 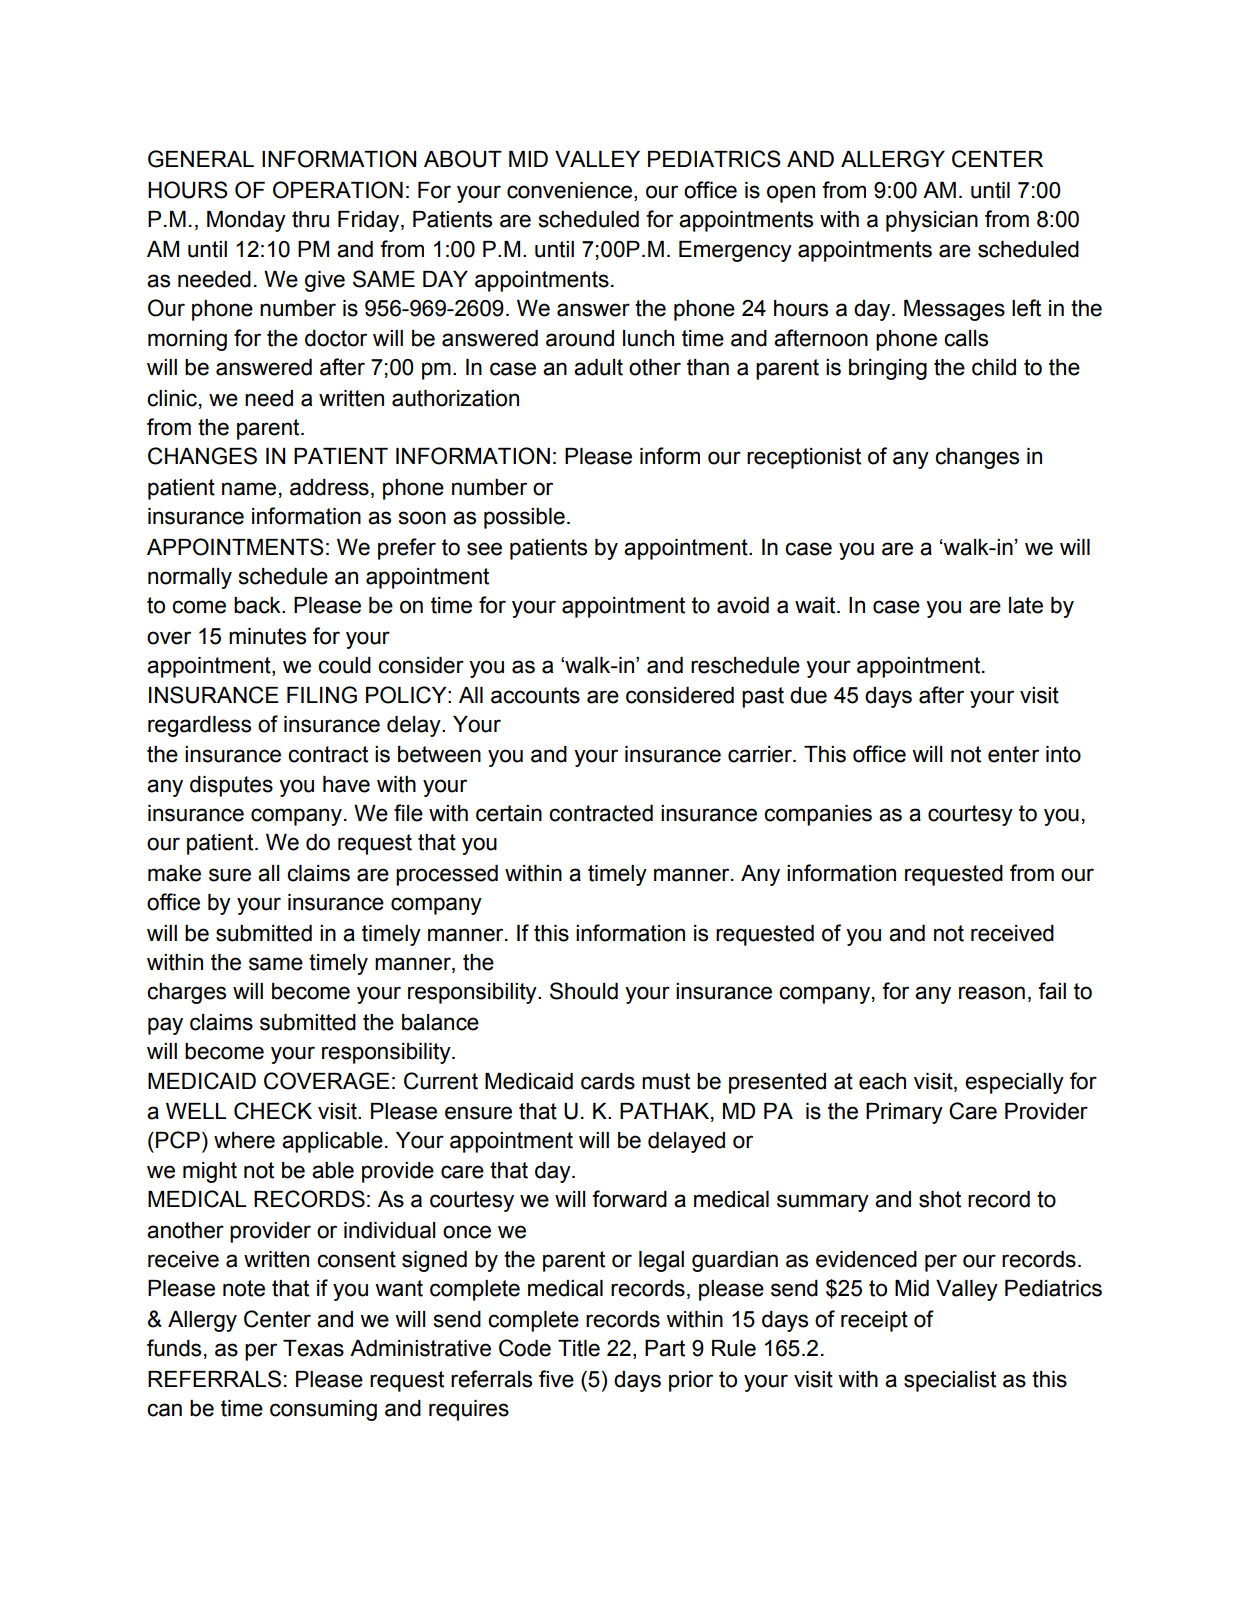 I want to click on disputes, so click(x=231, y=786).
